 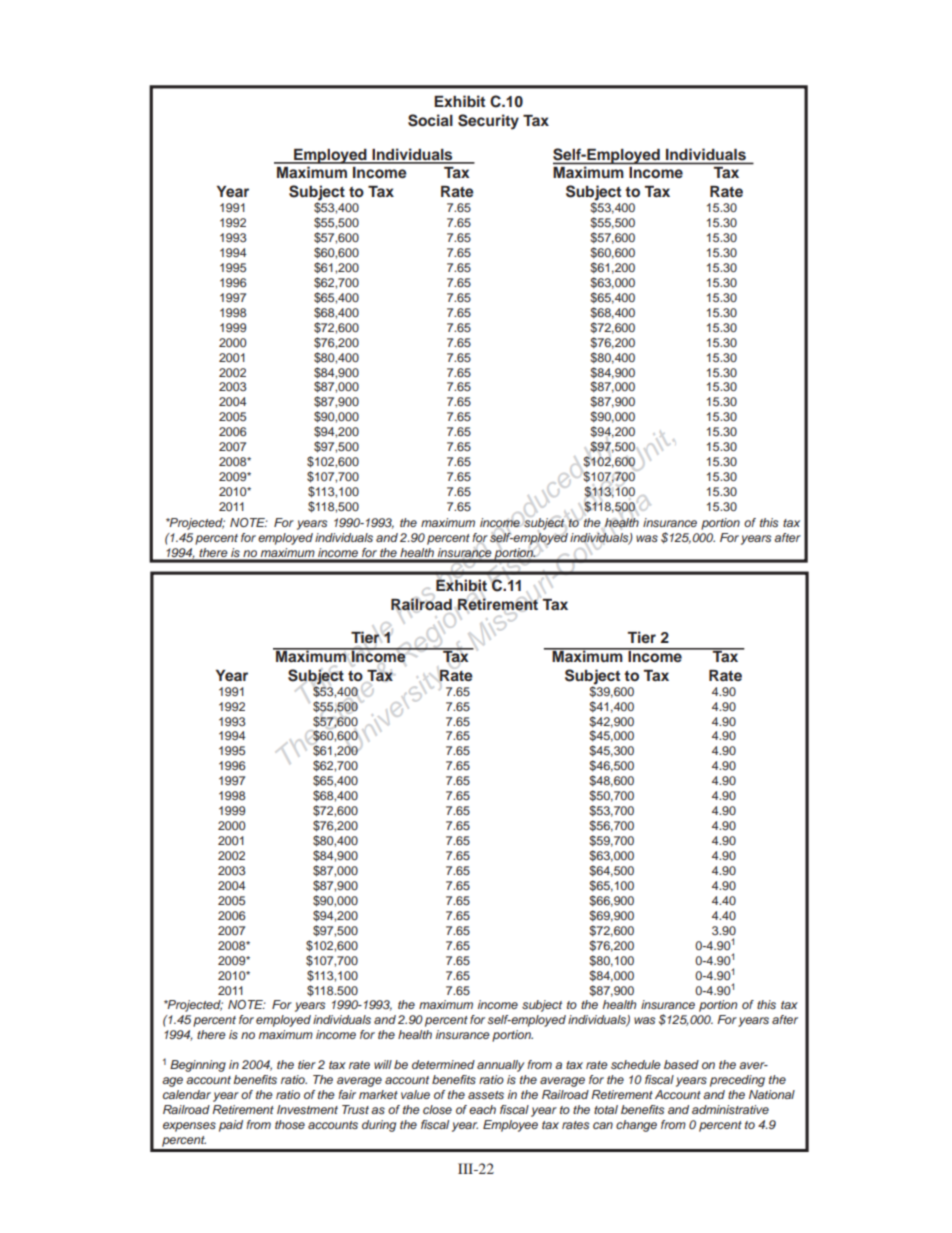 I want to click on schedule, so click(x=636, y=1064).
